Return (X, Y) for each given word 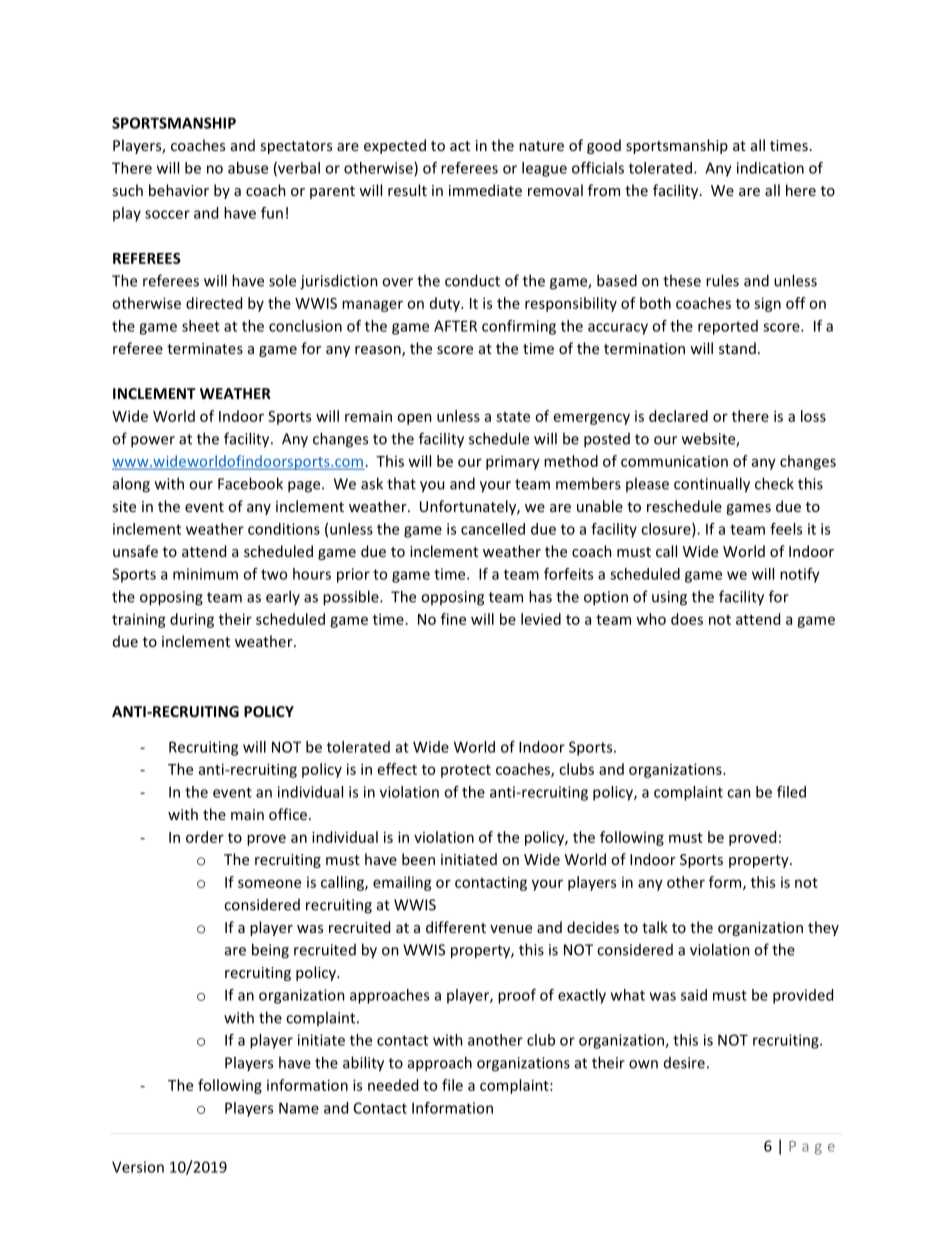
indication (770, 168)
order (205, 837)
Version (138, 1167)
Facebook (250, 483)
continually (712, 485)
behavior (179, 190)
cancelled (493, 529)
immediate (485, 190)
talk (655, 927)
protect (466, 771)
